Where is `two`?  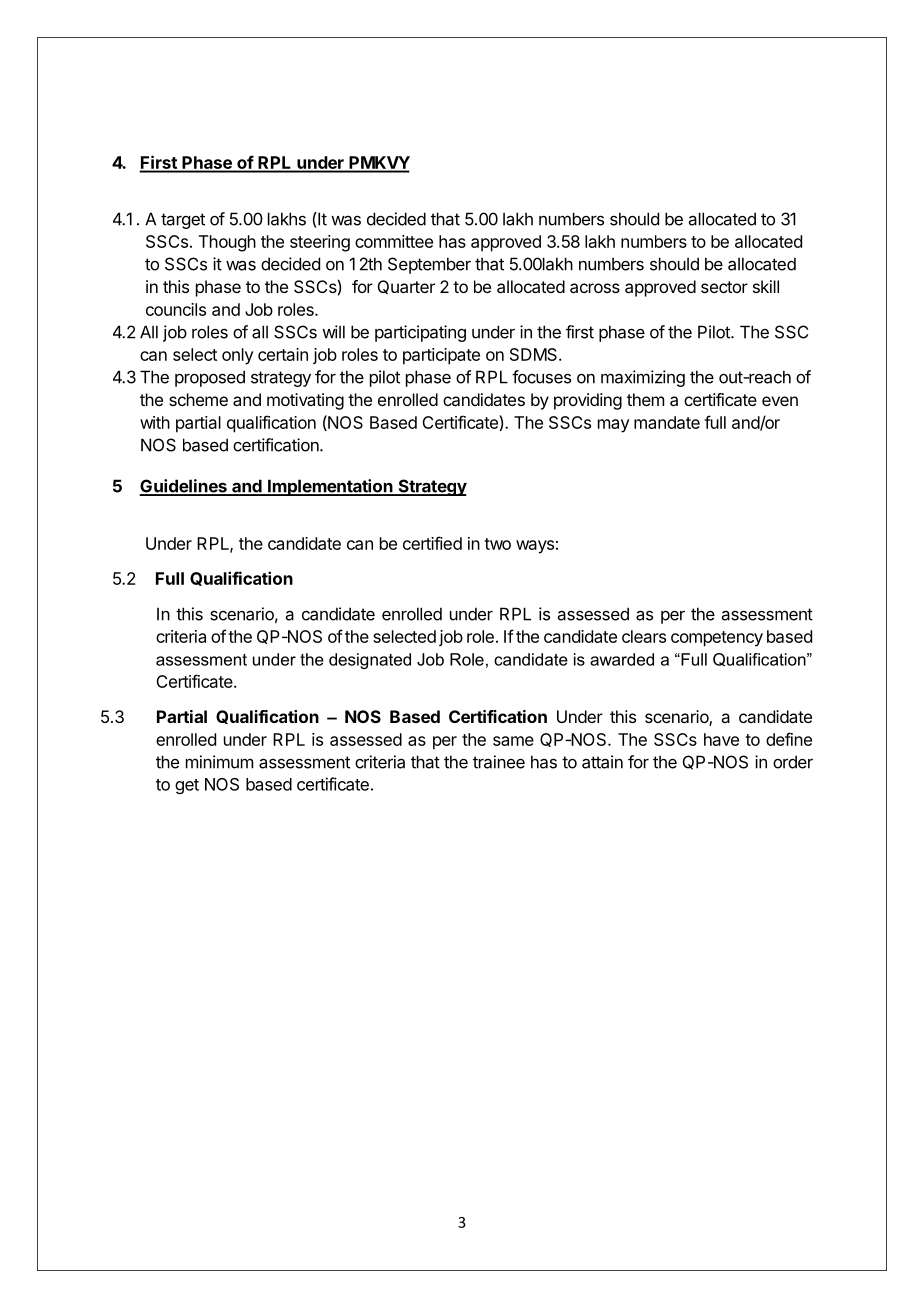 two is located at coordinates (497, 544).
